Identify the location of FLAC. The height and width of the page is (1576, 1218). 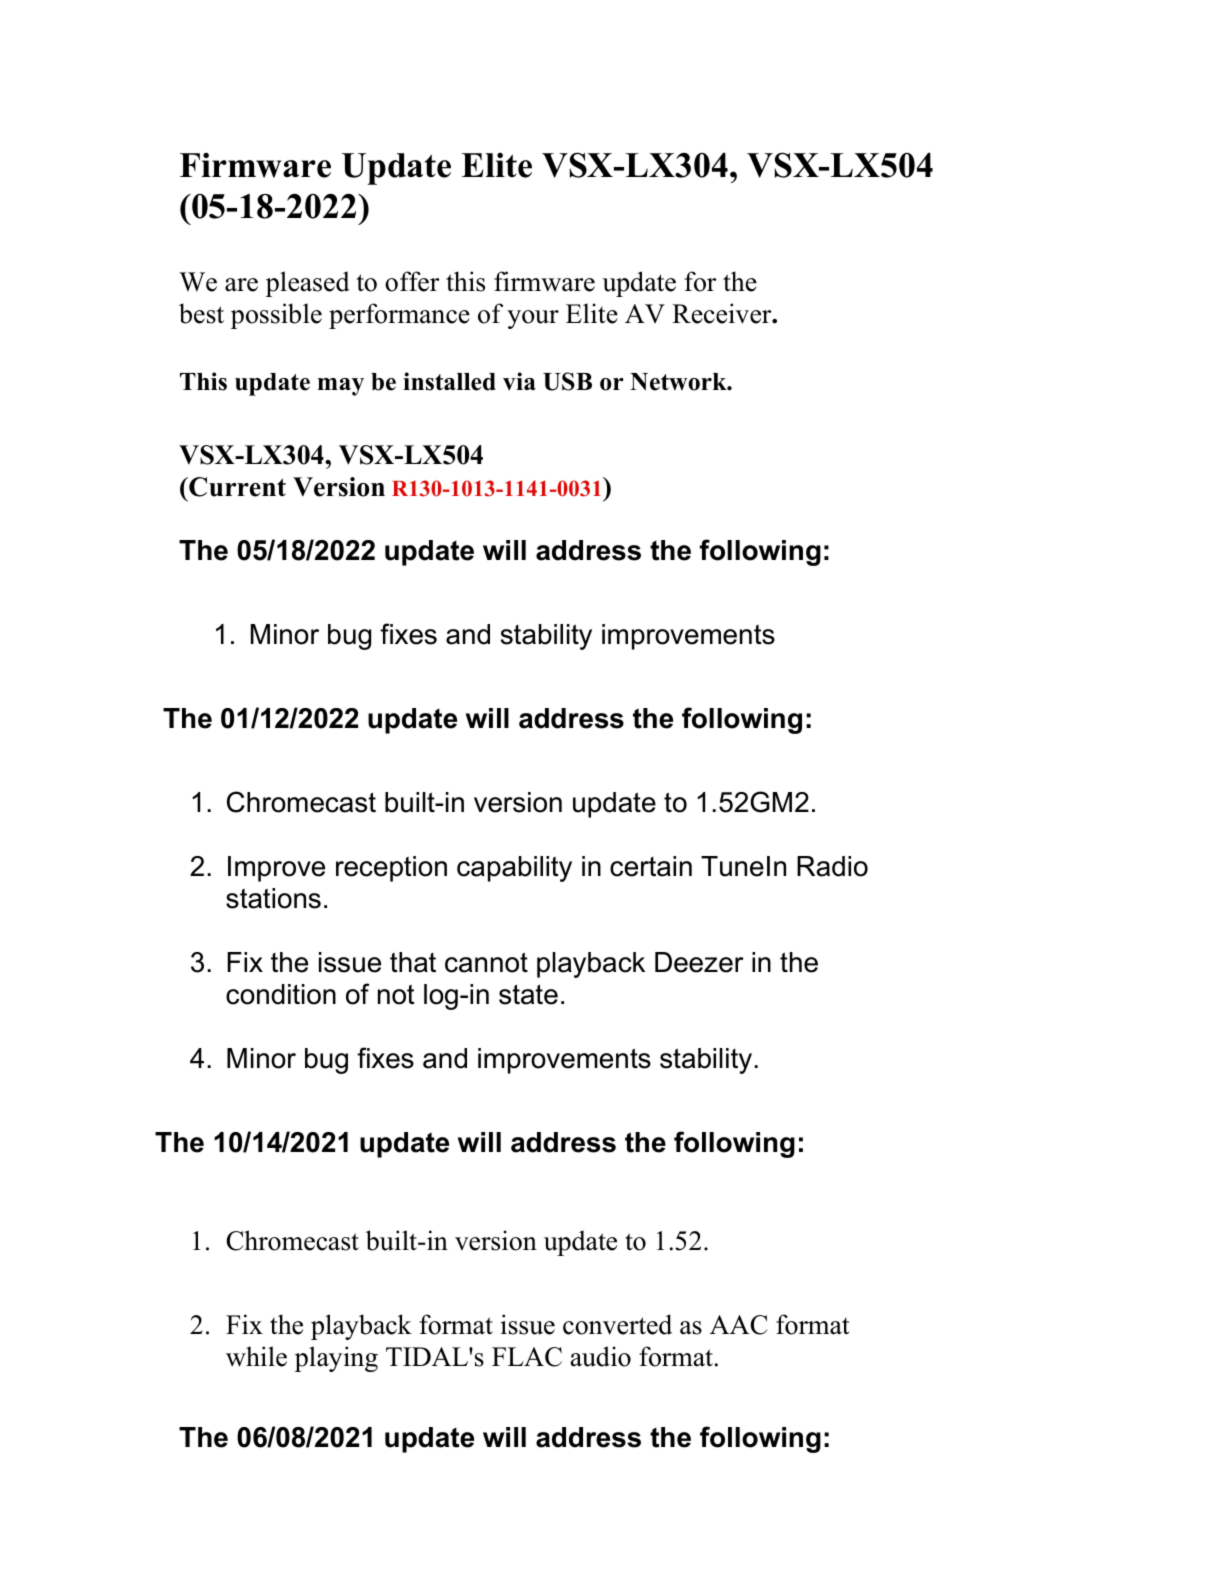
(527, 1357).
